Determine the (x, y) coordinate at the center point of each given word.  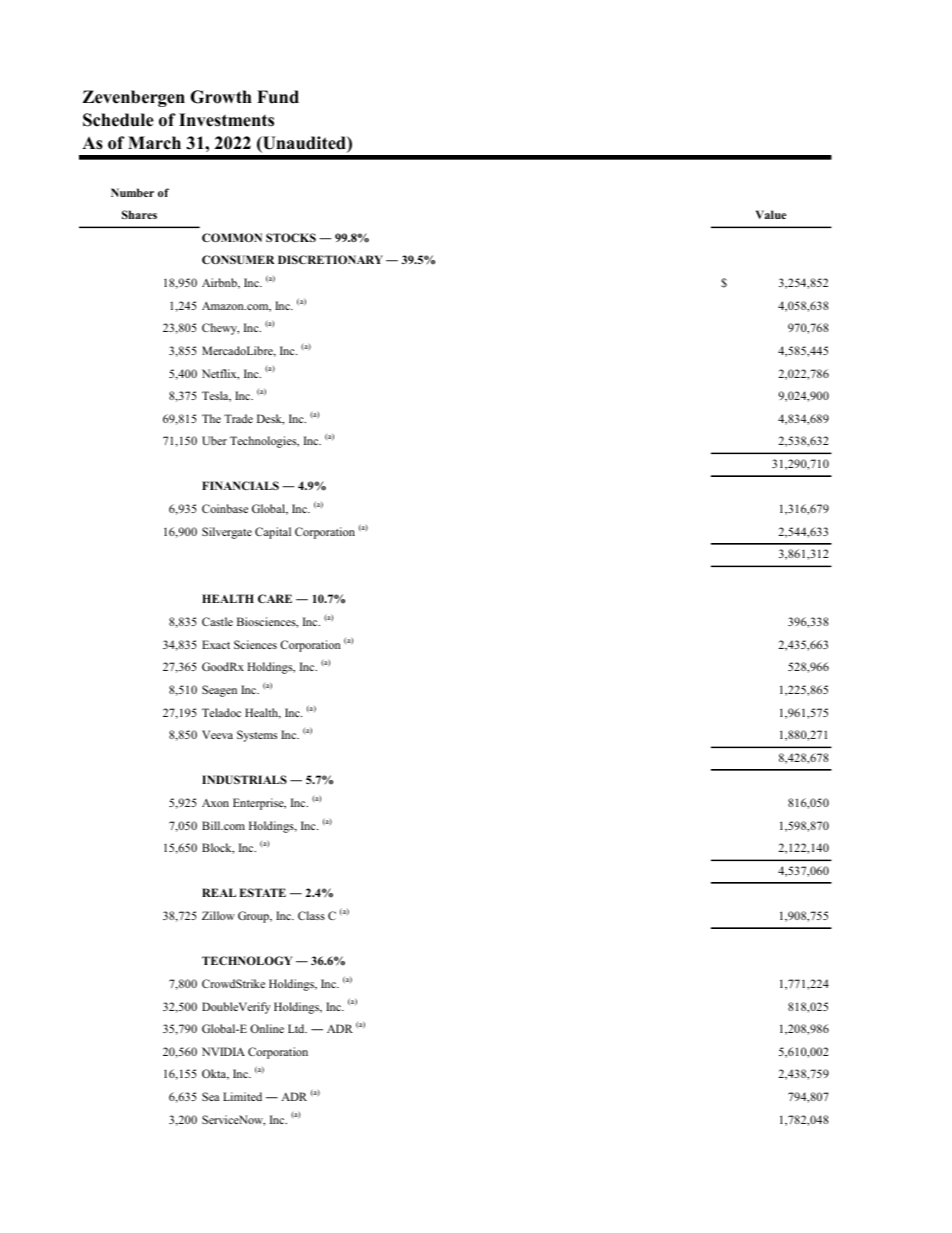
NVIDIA (223, 1051)
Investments (226, 120)
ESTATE (262, 892)
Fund (278, 97)
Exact (216, 644)
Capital (273, 533)
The (211, 418)
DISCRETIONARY (330, 259)
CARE (275, 598)
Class (311, 915)
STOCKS (291, 237)
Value (771, 214)
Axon (215, 803)
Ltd (297, 1028)
